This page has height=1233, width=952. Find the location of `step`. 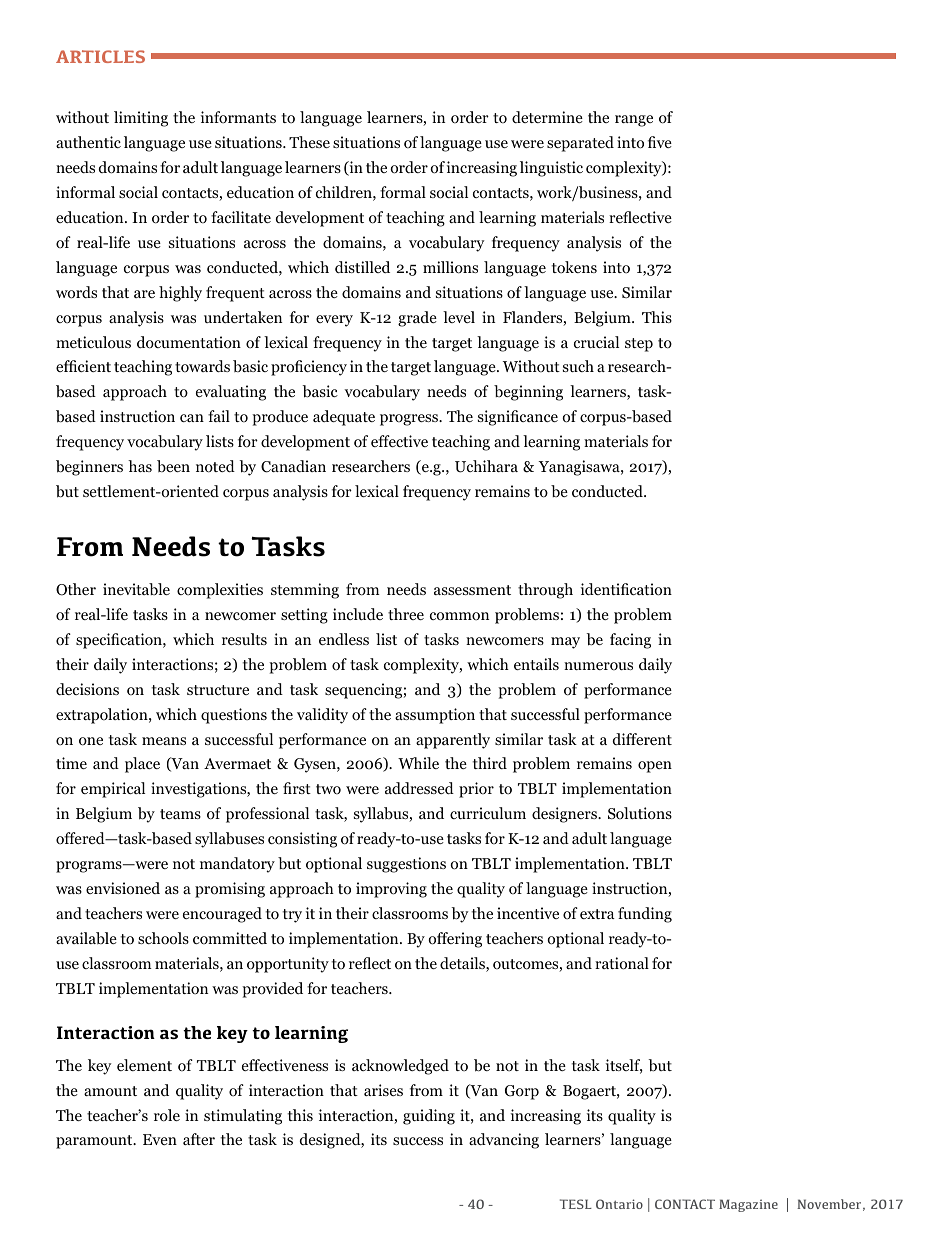

step is located at coordinates (639, 345).
